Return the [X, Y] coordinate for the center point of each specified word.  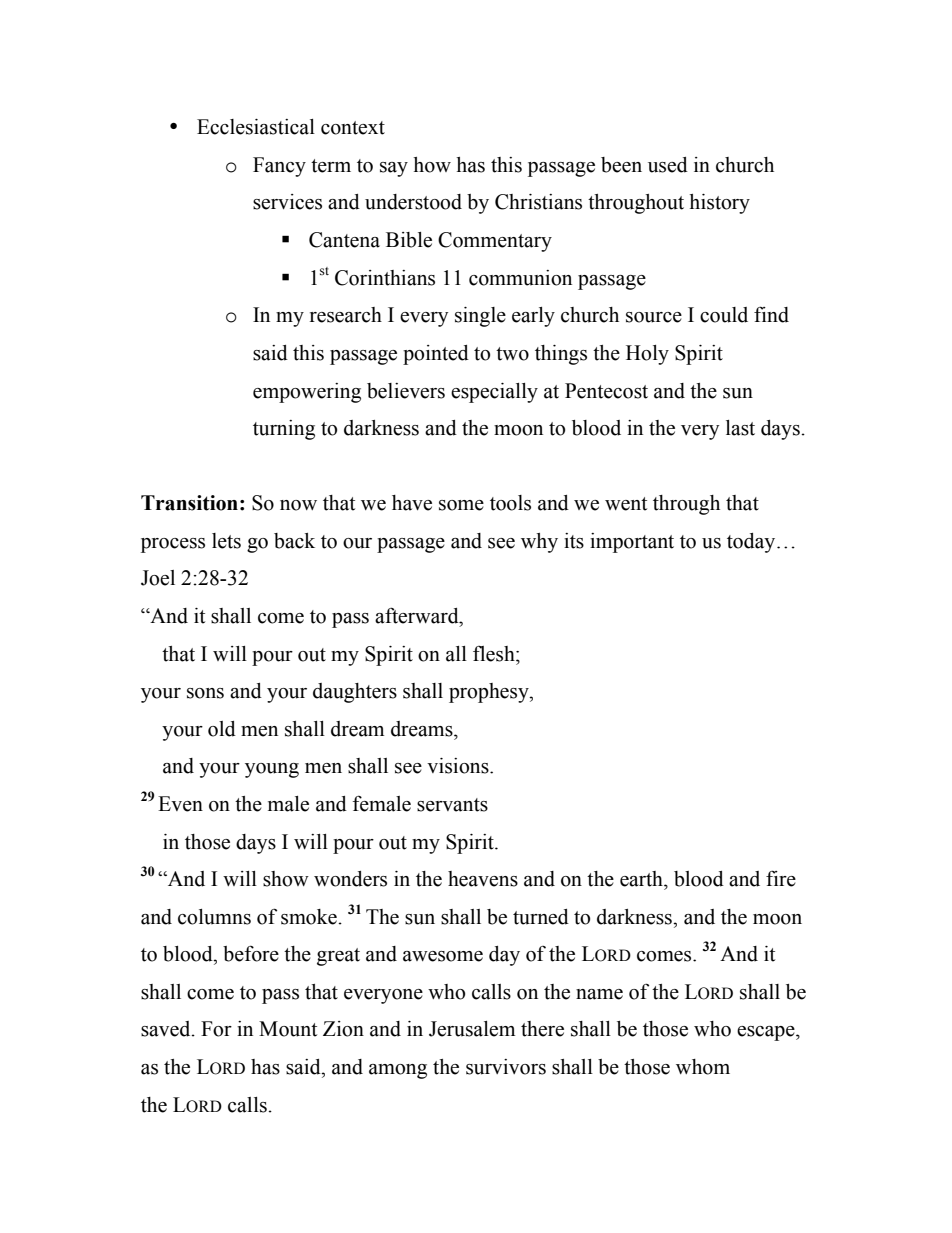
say [394, 169]
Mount [288, 1029]
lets [226, 541]
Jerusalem [472, 1029]
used [668, 165]
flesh [495, 654]
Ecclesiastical [256, 127]
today [752, 543]
